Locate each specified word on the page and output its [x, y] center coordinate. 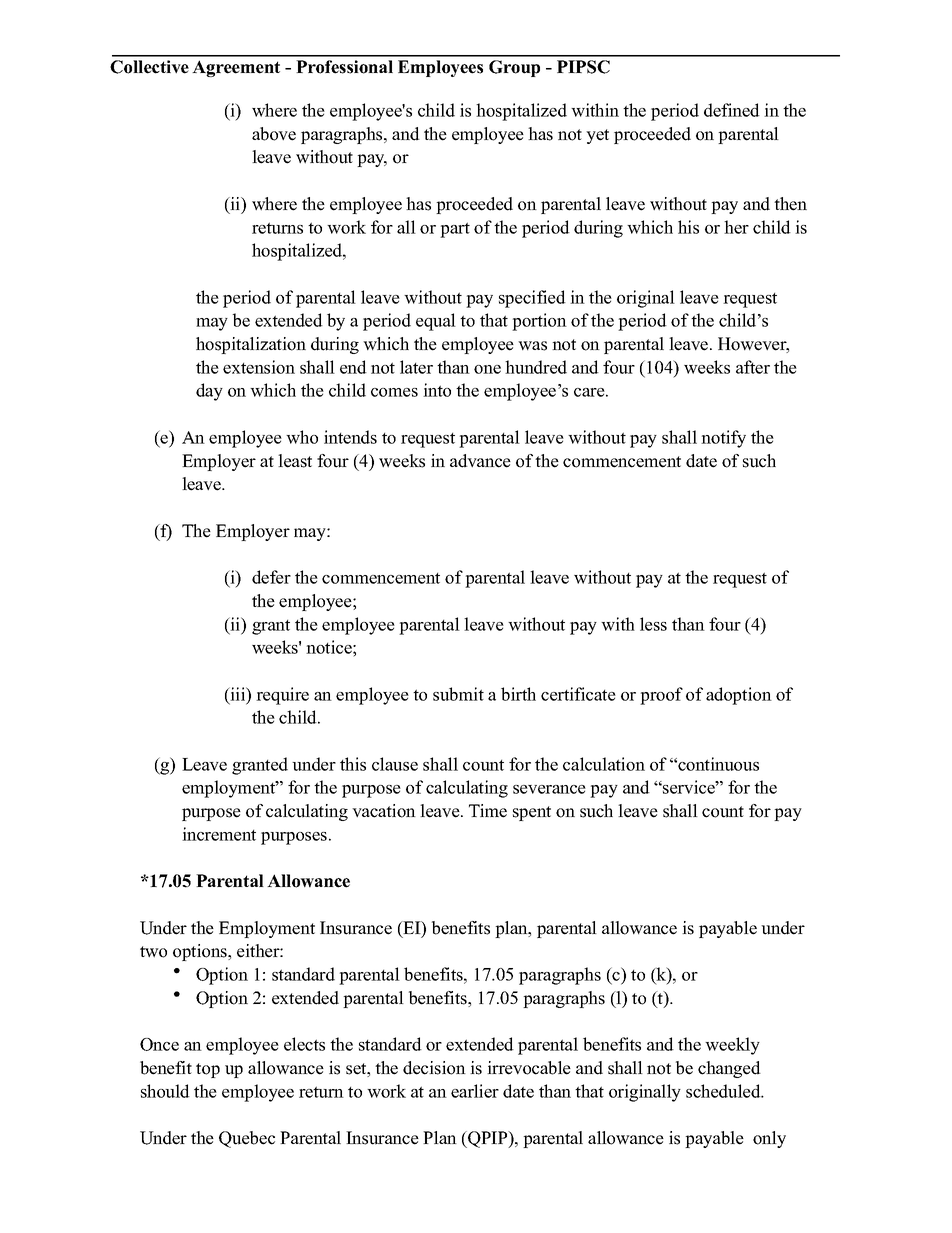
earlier [475, 1091]
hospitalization [251, 345]
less [653, 624]
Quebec [247, 1139]
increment [219, 834]
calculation [604, 764]
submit [458, 694]
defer [271, 577]
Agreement [236, 68]
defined [732, 110]
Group [514, 68]
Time [488, 811]
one [487, 369]
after [753, 367]
